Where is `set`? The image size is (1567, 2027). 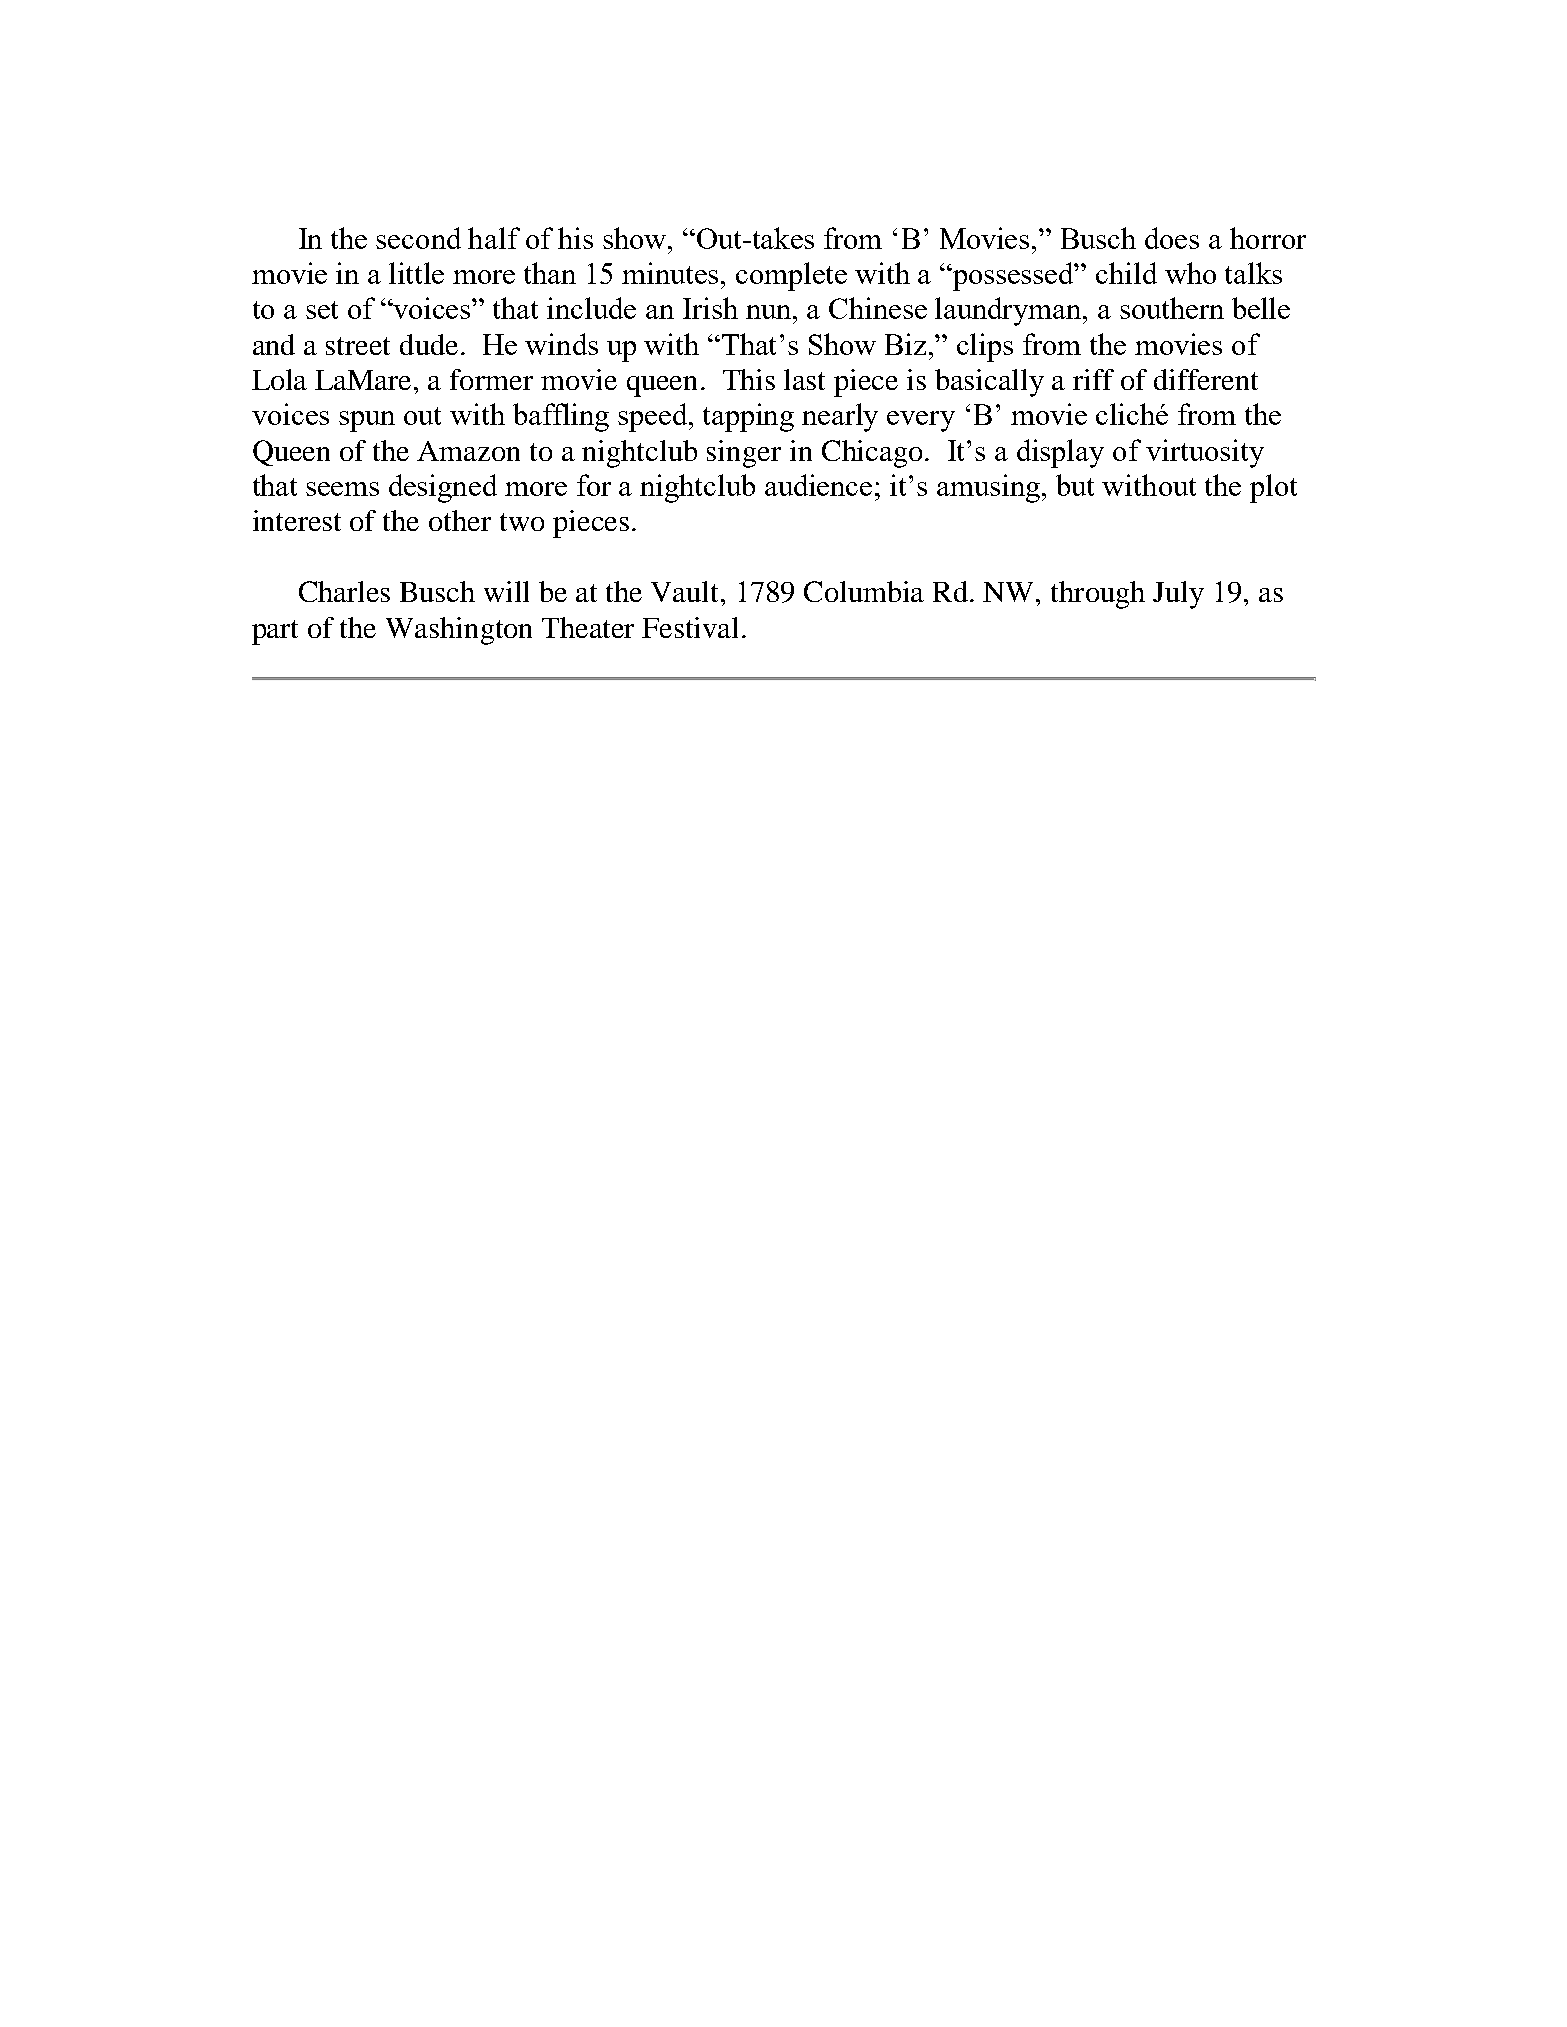
set is located at coordinates (322, 310).
